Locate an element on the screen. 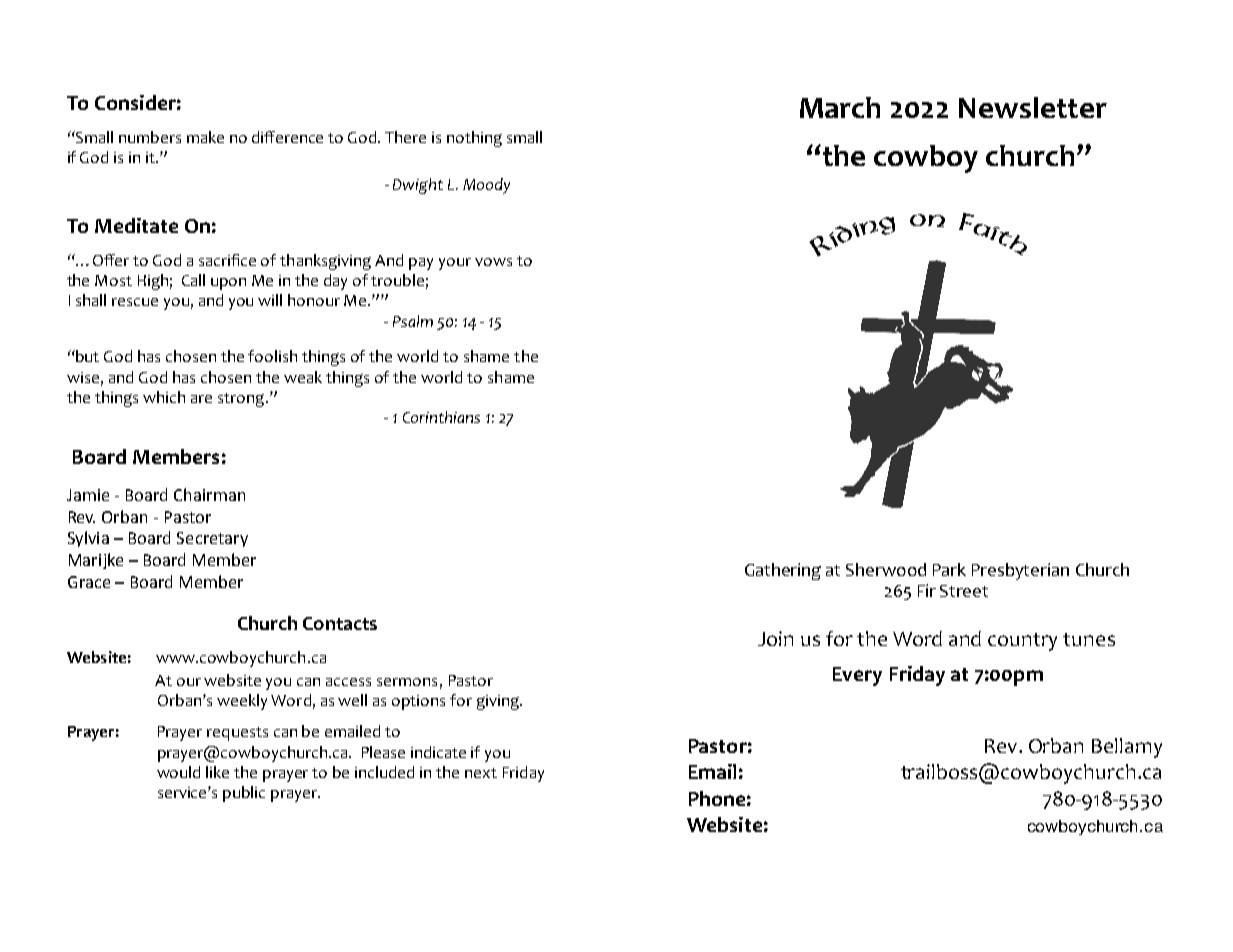 The height and width of the screenshot is (952, 1233). like is located at coordinates (217, 772).
